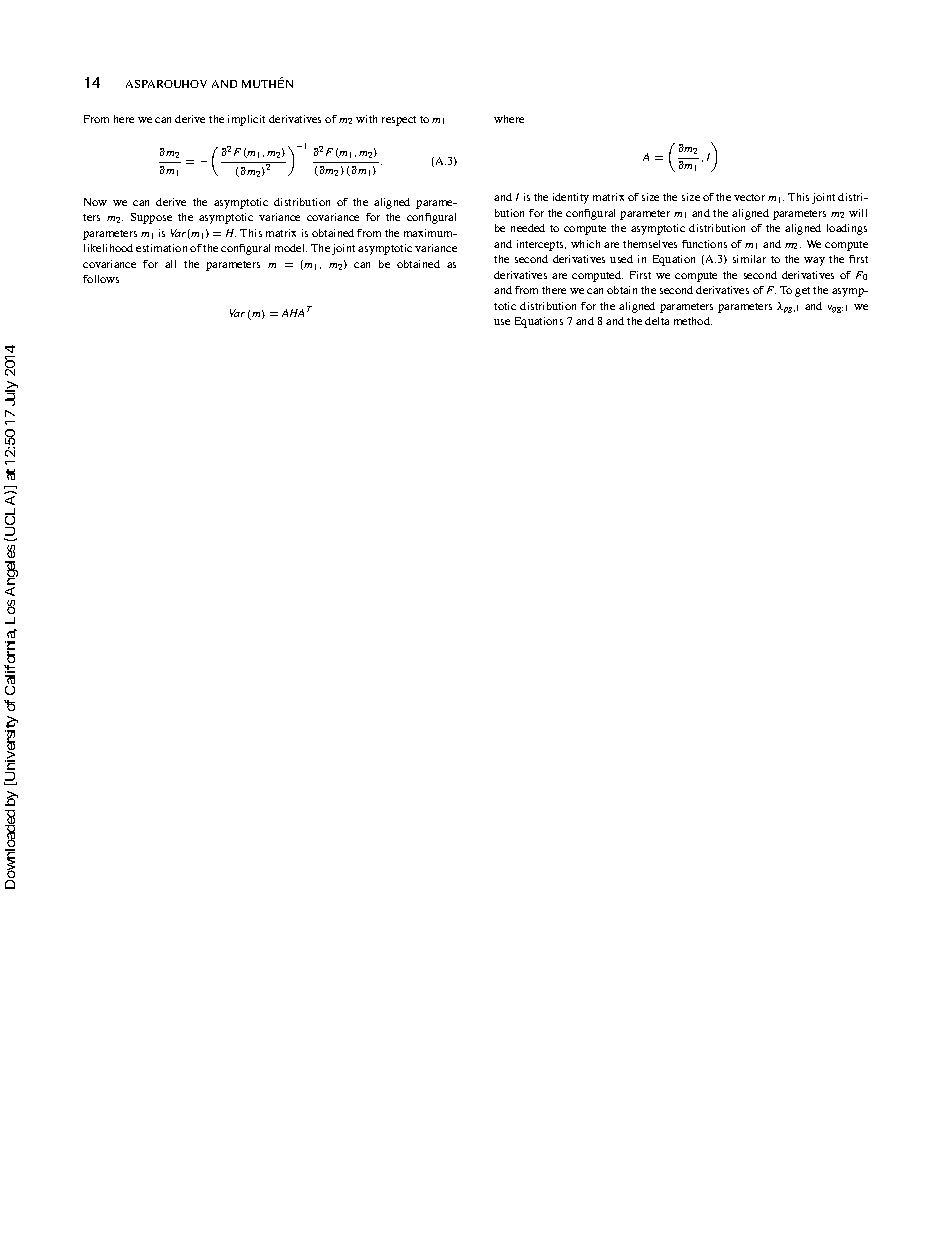 The image size is (952, 1233). Describe the element at coordinates (541, 245) in the document. I see `intercepts` at that location.
